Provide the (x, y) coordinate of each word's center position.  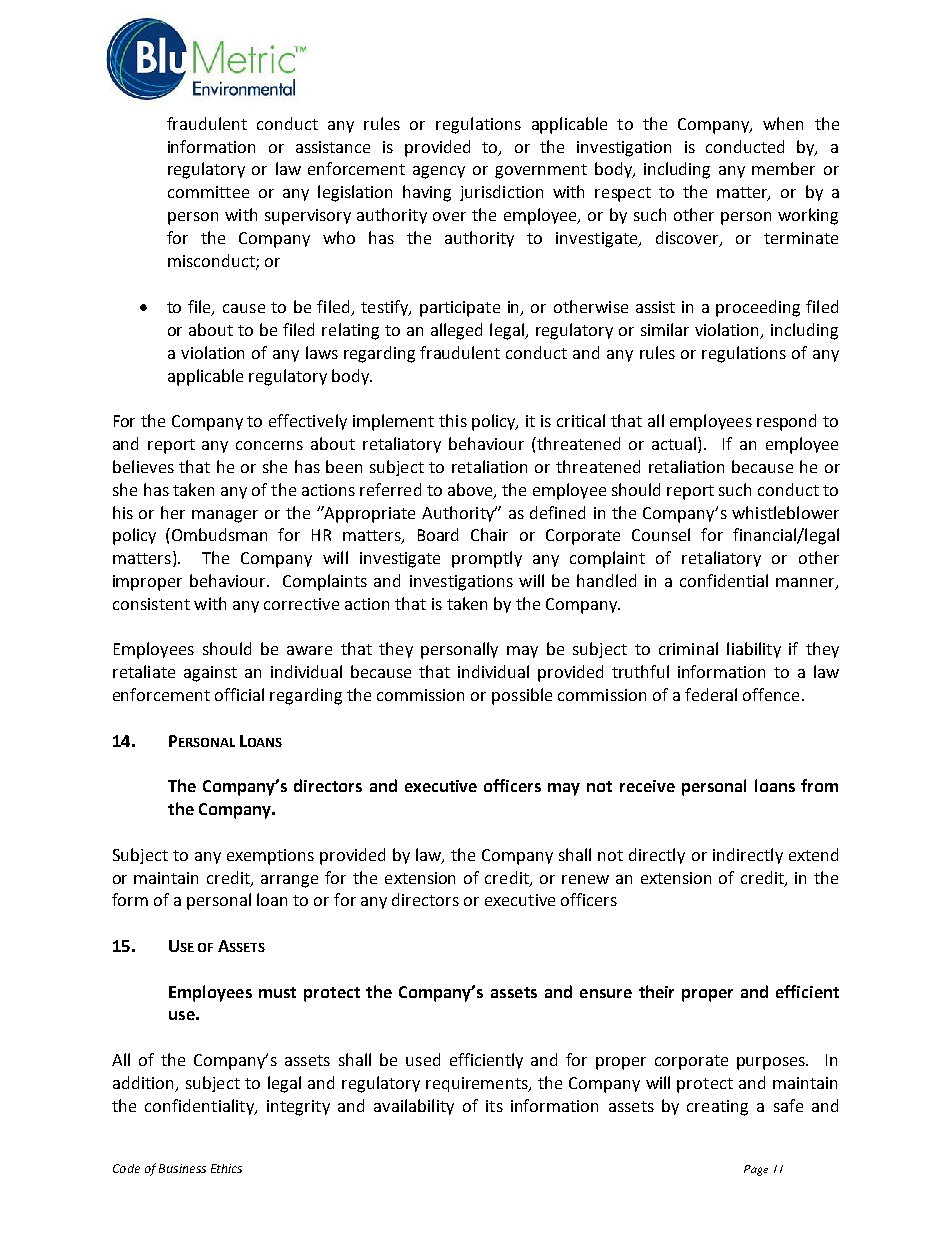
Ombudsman (219, 534)
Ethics (226, 1168)
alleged (456, 331)
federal (711, 694)
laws (322, 352)
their (656, 991)
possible (522, 696)
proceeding (758, 308)
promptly (487, 559)
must (277, 992)
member (783, 168)
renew (585, 879)
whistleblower (785, 512)
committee (208, 192)
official (239, 694)
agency (439, 172)
